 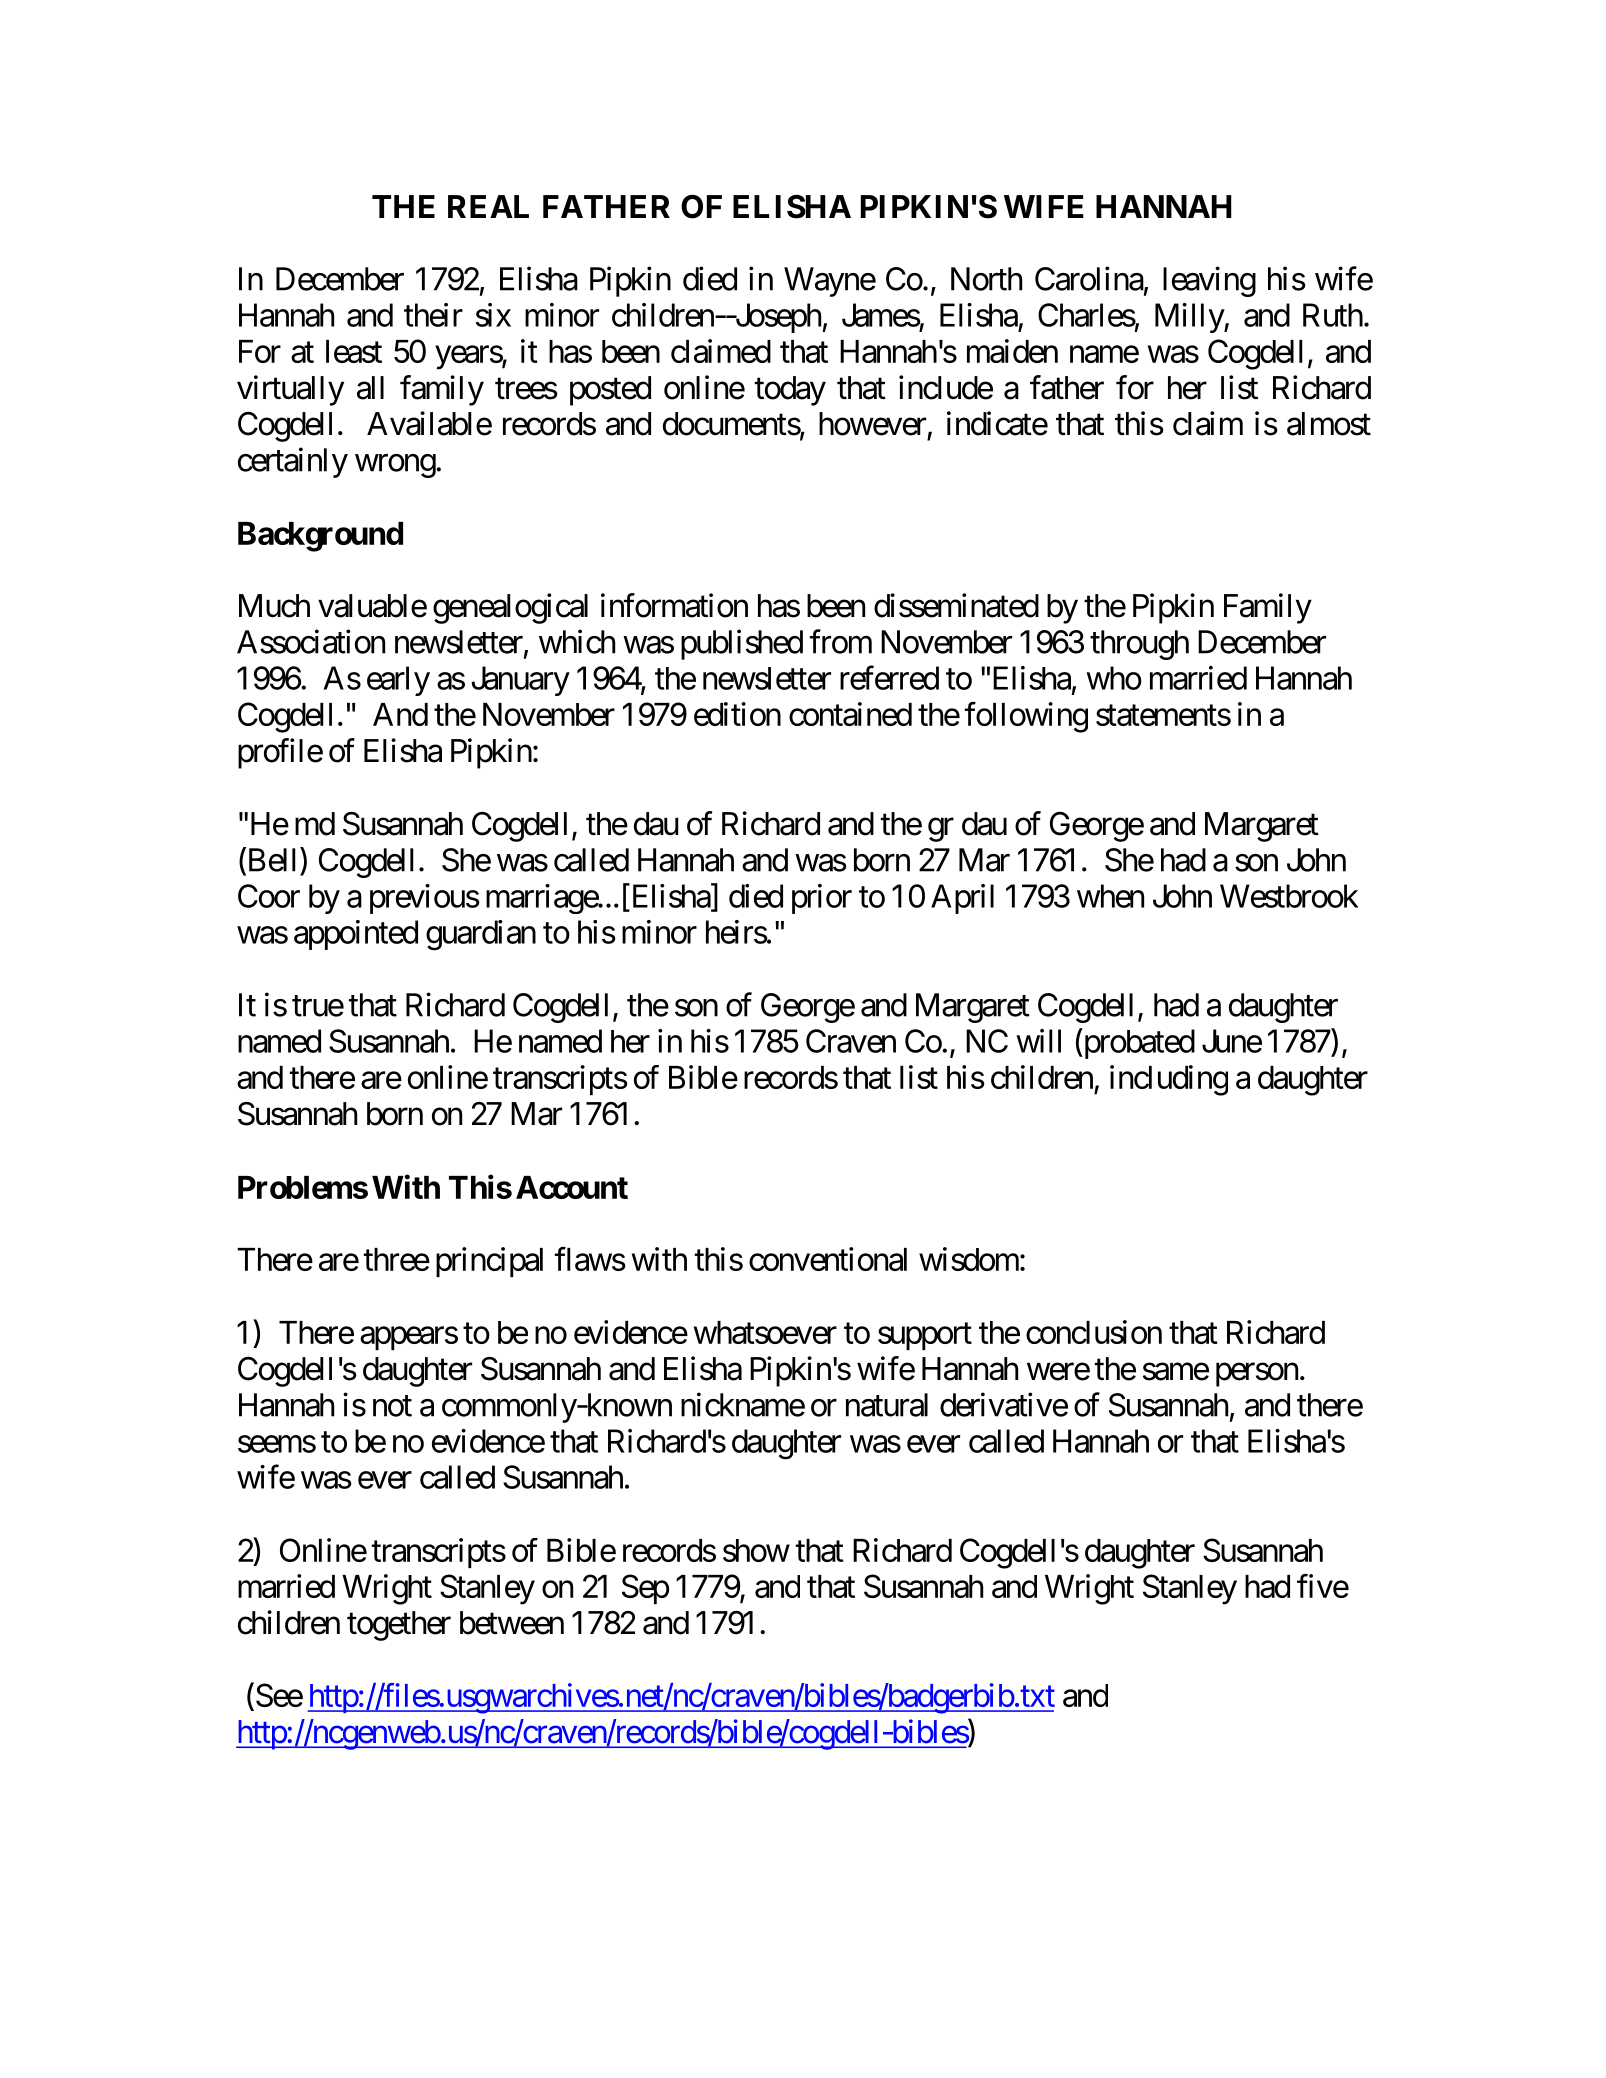 I want to click on prior, so click(x=822, y=899).
